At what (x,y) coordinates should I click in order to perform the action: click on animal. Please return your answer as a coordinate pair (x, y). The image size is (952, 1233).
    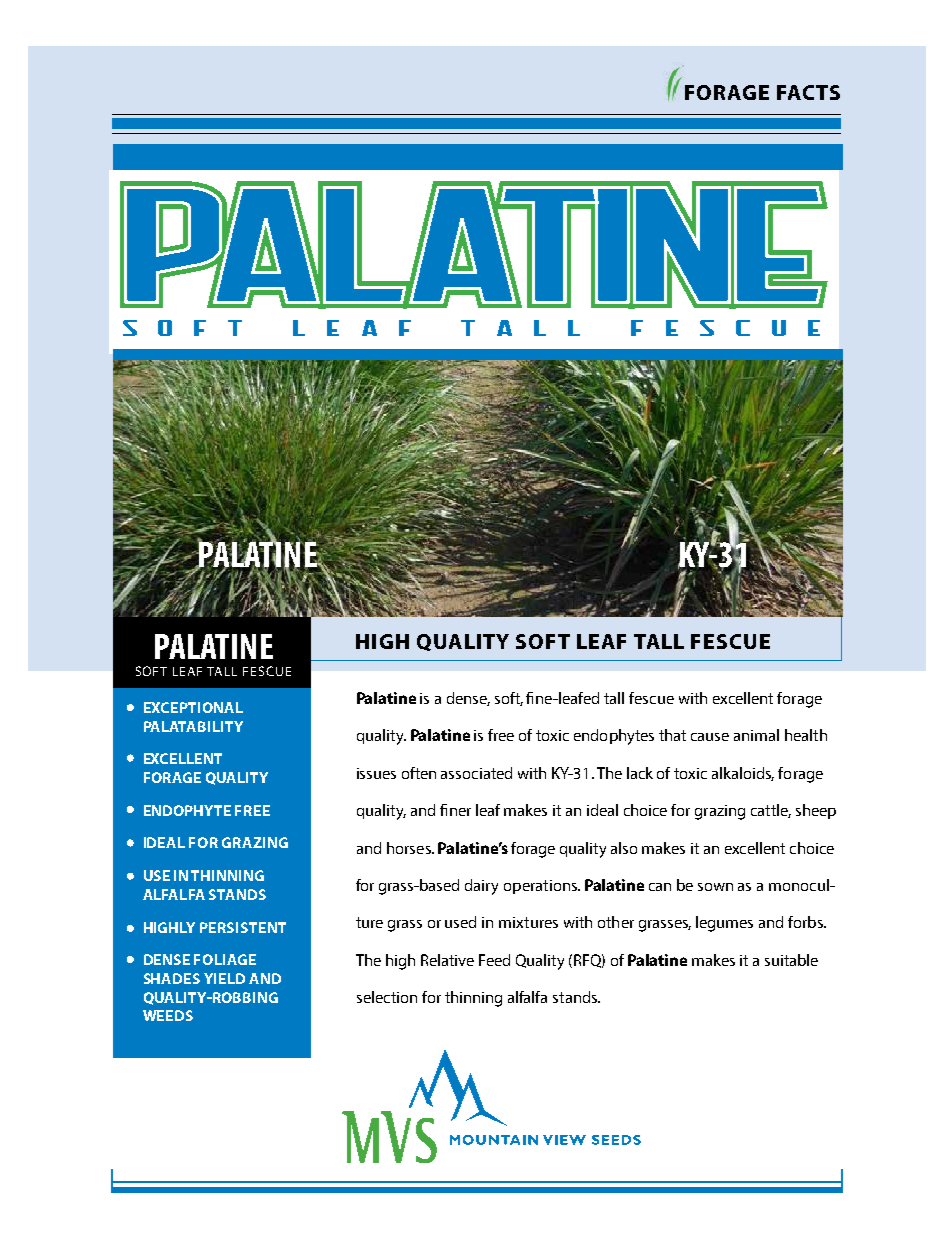
    Looking at the image, I should click on (756, 735).
